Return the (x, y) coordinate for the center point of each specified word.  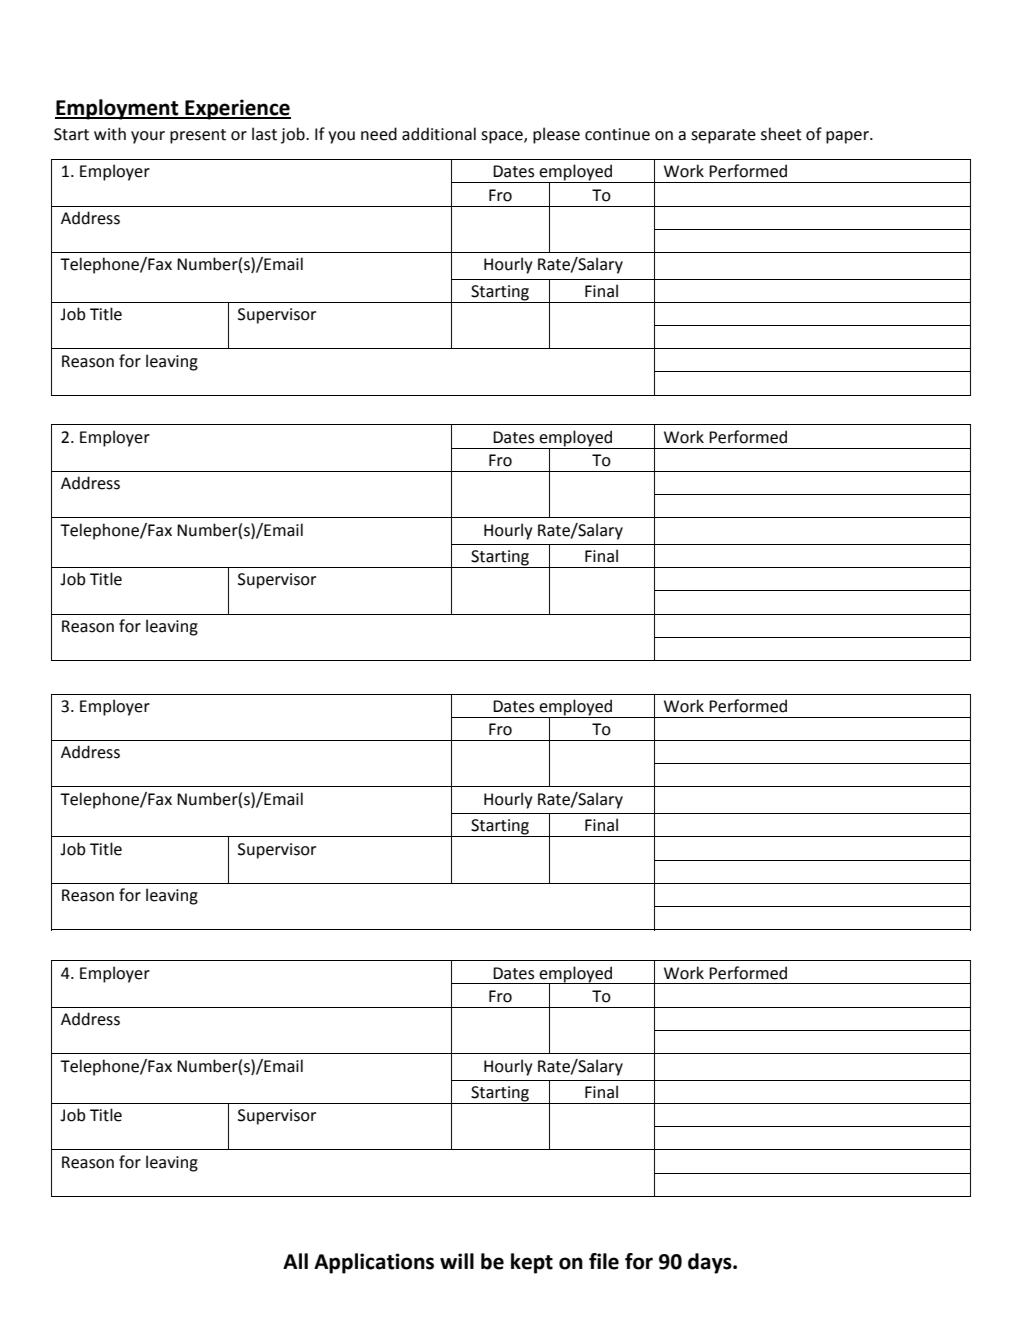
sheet (781, 134)
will (457, 1261)
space (503, 137)
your (148, 137)
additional (439, 134)
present (198, 136)
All (295, 1261)
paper (848, 137)
